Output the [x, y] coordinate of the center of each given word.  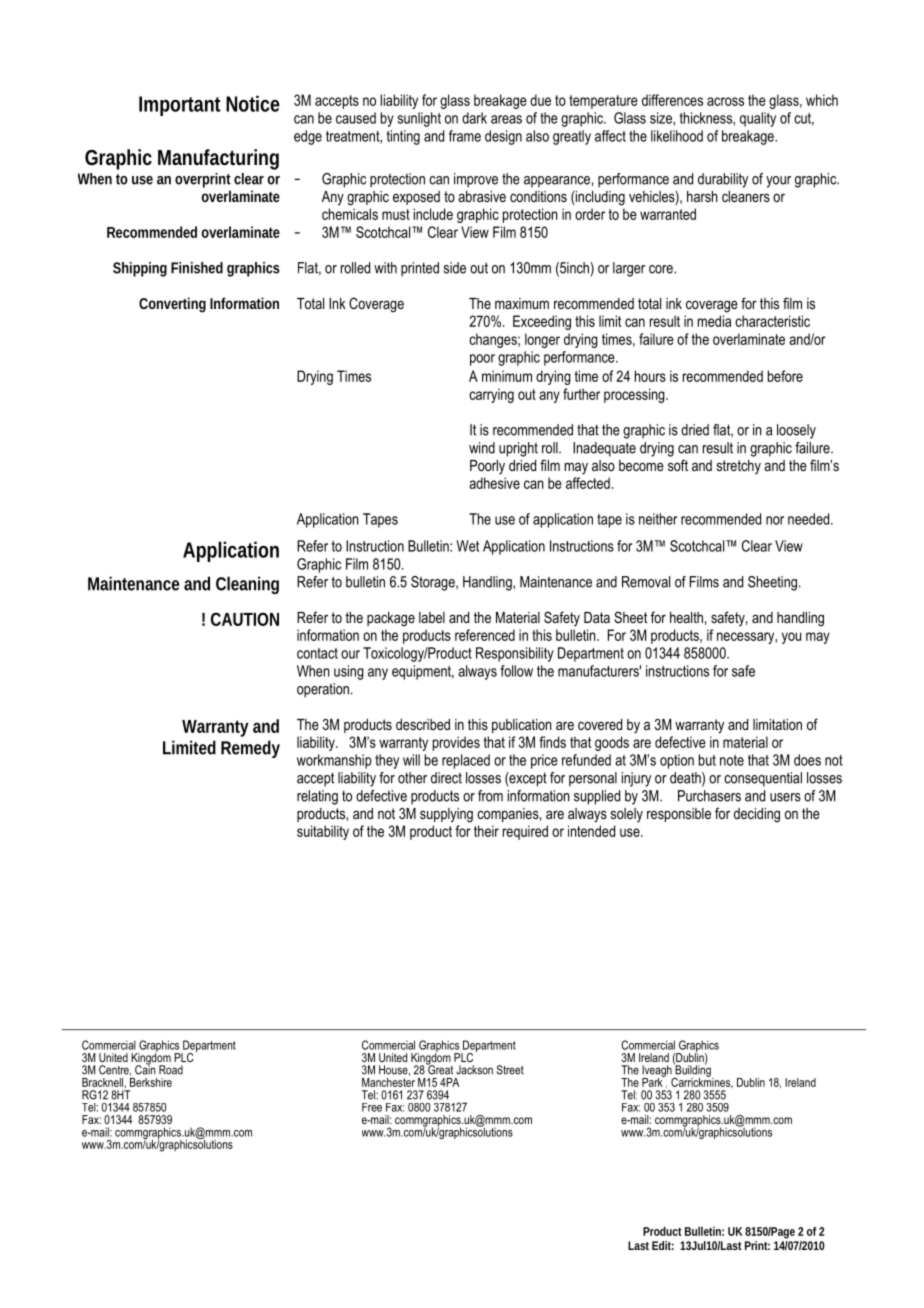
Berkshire [151, 1081]
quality [758, 119]
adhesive [494, 483]
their [486, 831]
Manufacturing [218, 159]
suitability [323, 832]
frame [465, 136]
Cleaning [247, 585]
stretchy [739, 467]
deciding [757, 815]
